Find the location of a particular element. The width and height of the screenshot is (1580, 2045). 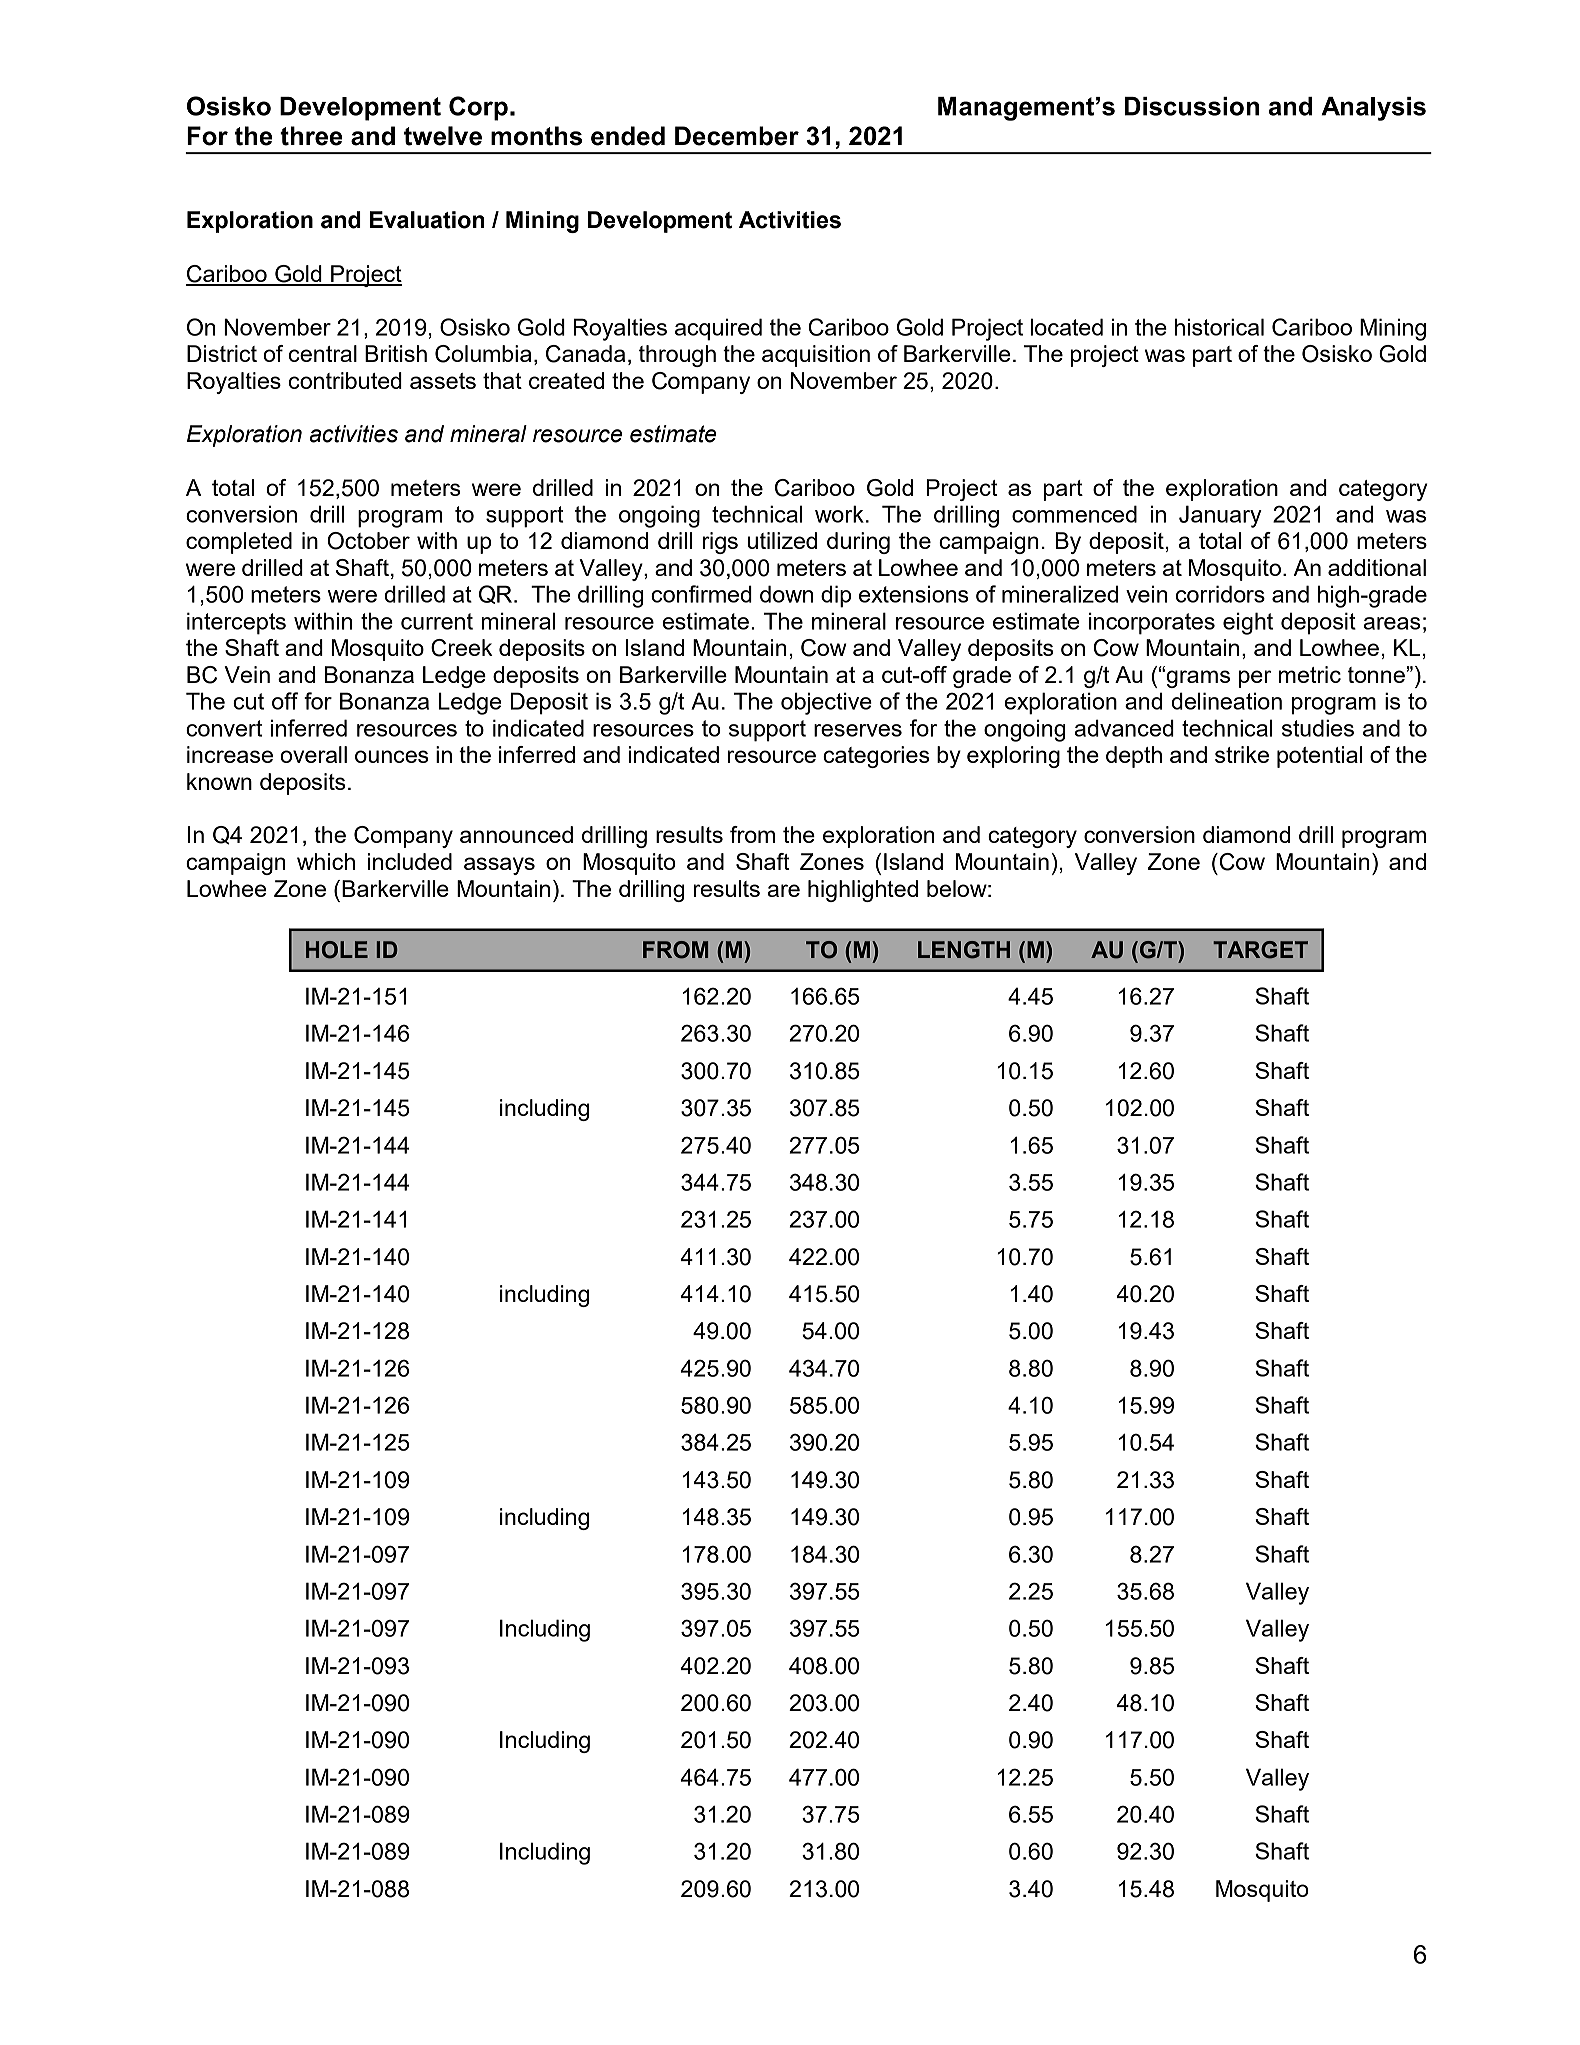

January is located at coordinates (1220, 516).
